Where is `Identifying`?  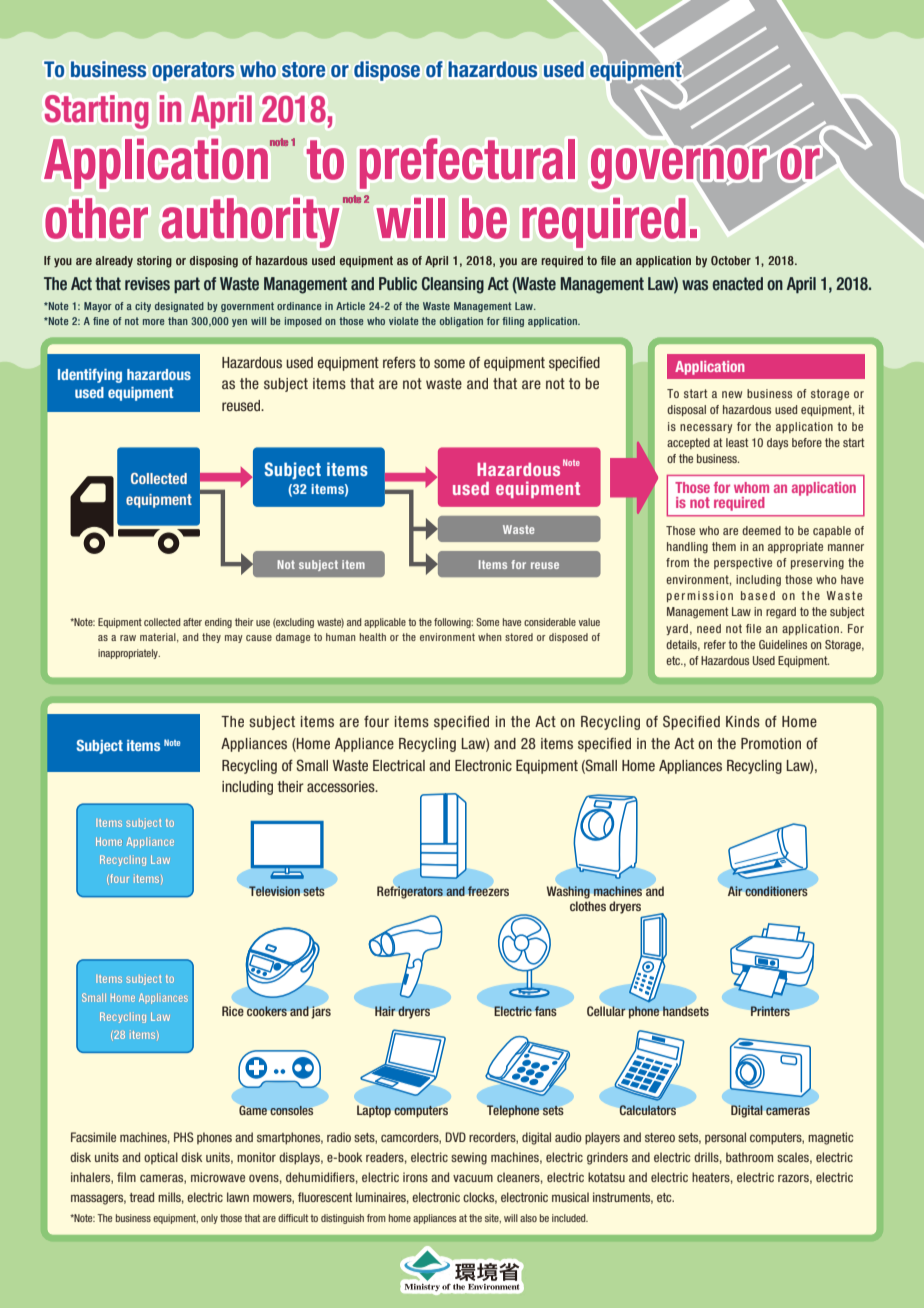
Identifying is located at coordinates (90, 375).
